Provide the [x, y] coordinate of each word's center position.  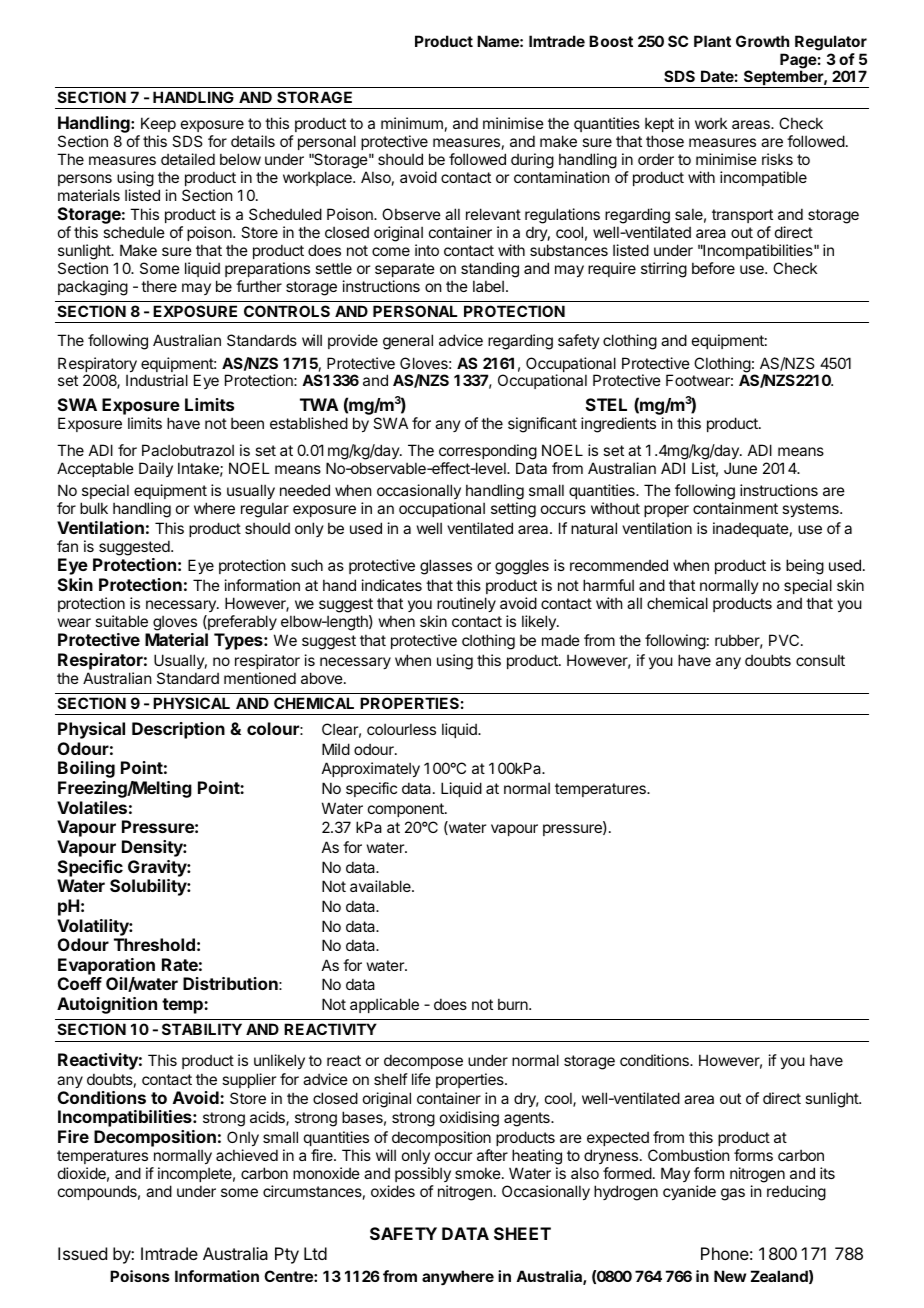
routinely [466, 604]
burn [514, 1004]
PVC [784, 640]
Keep [158, 124]
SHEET [522, 1233]
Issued [82, 1253]
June [740, 468]
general [408, 342]
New [730, 1276]
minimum [412, 123]
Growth [762, 41]
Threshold [154, 944]
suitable [121, 621]
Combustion [688, 1155]
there [159, 286]
